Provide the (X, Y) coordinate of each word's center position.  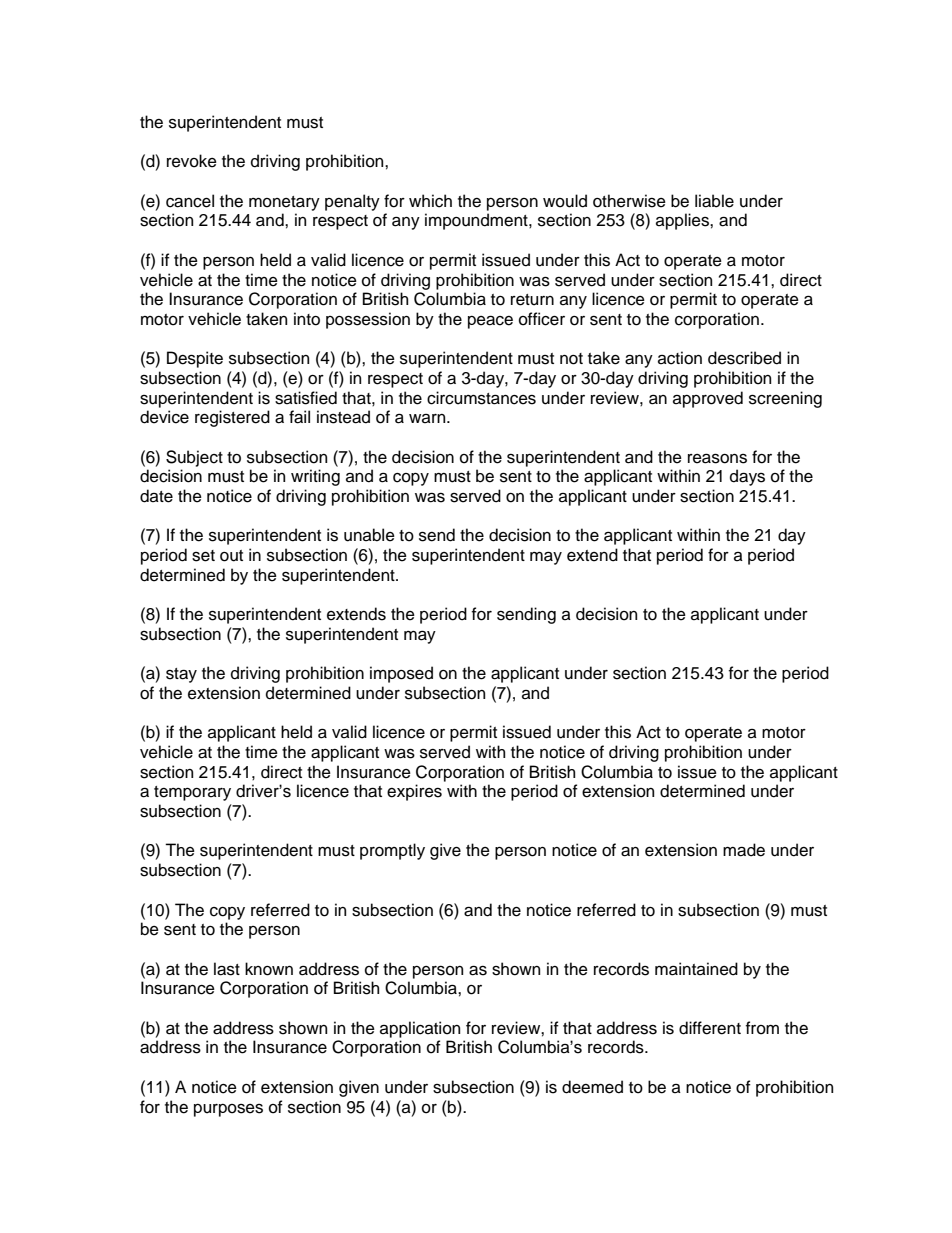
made (744, 850)
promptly (392, 851)
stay (181, 675)
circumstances (481, 398)
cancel (190, 201)
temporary (192, 793)
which (430, 201)
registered (232, 418)
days (747, 477)
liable (714, 201)
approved (708, 399)
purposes (228, 1110)
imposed (401, 674)
